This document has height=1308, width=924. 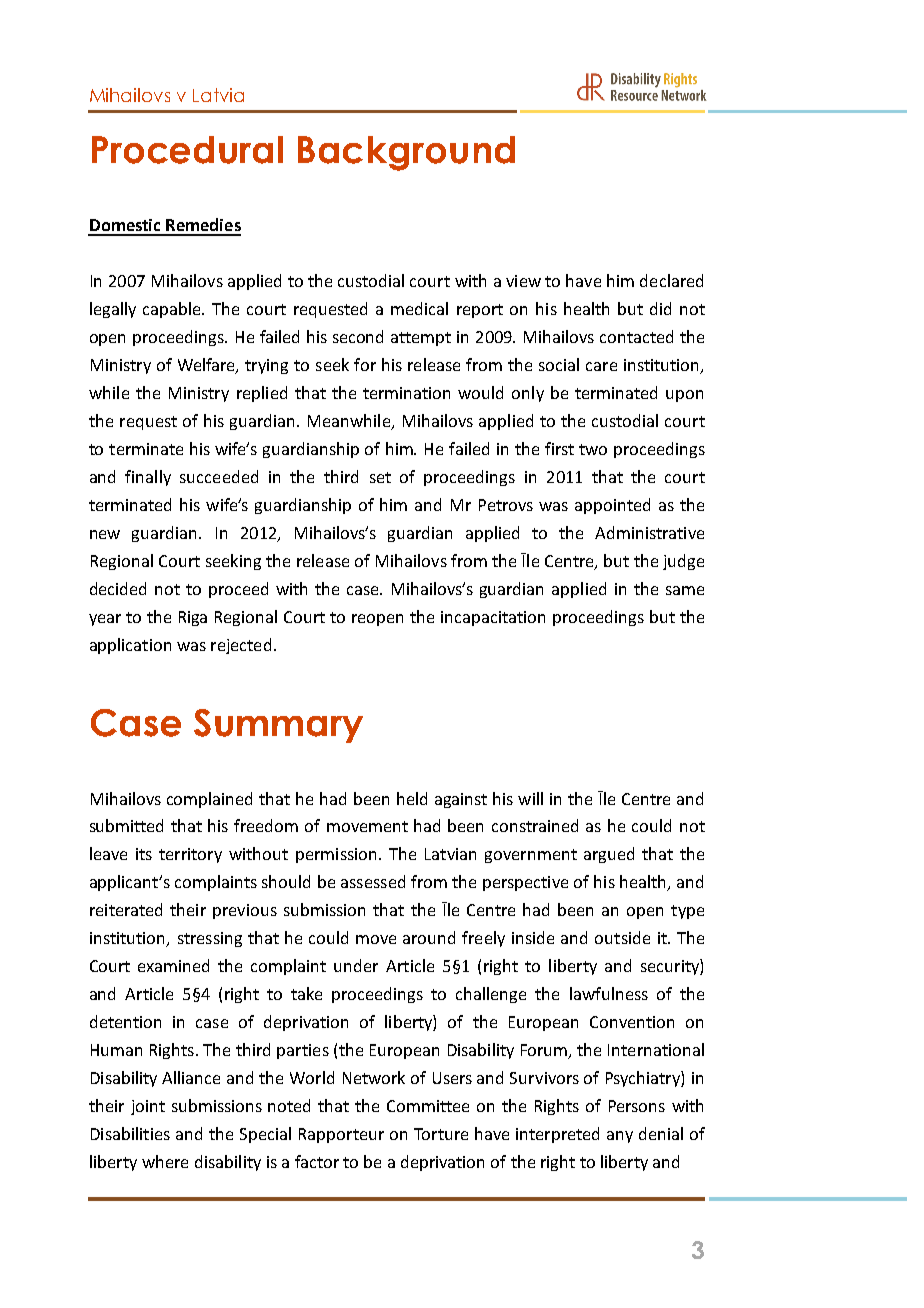 I want to click on finally, so click(x=148, y=478).
